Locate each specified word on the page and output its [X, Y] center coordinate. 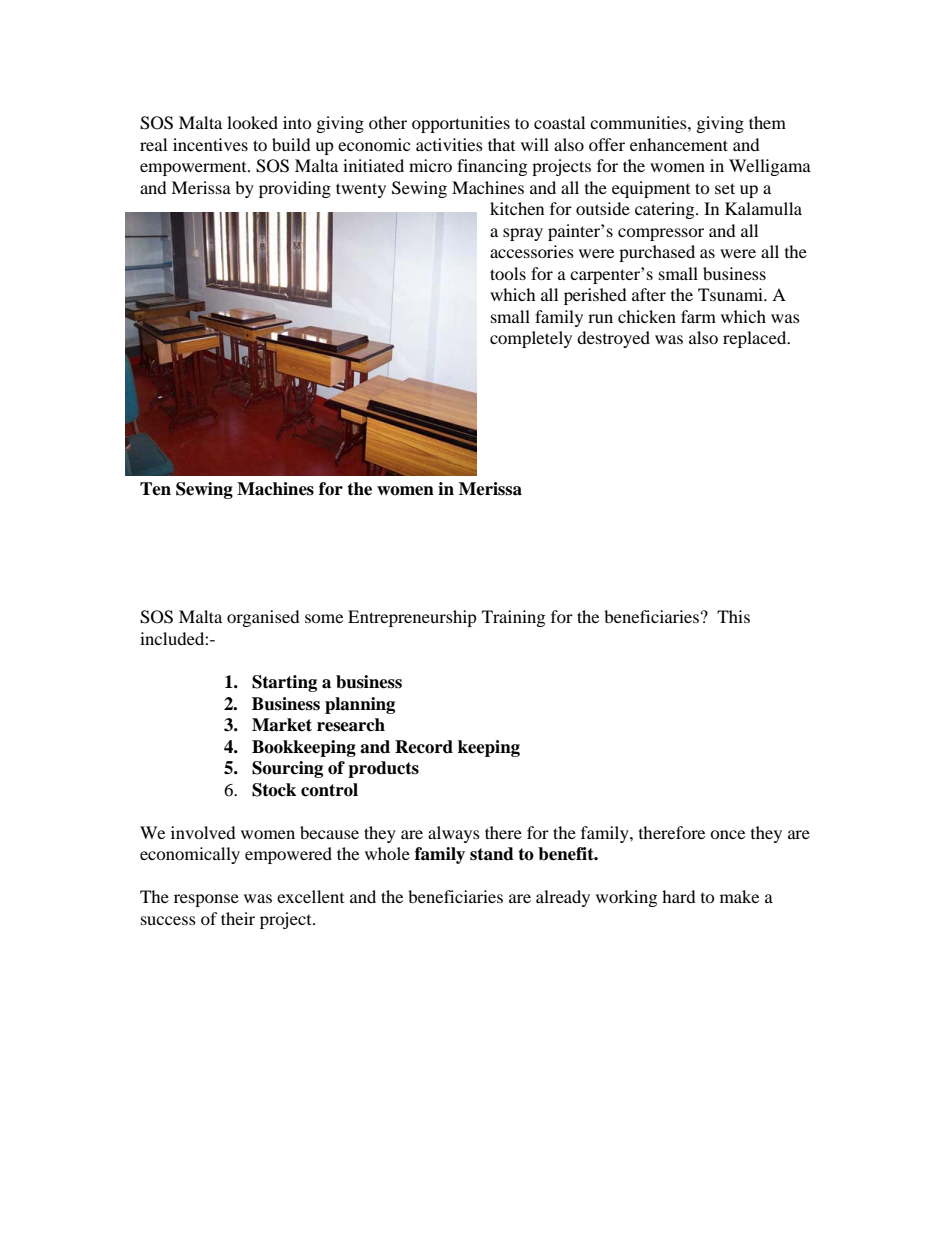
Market [282, 725]
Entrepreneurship [412, 618]
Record [424, 747]
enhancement [679, 144]
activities [449, 144]
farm [698, 316]
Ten [155, 489]
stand [492, 854]
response [206, 900]
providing [295, 189]
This [733, 616]
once [727, 834]
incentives [210, 144]
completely [531, 339]
